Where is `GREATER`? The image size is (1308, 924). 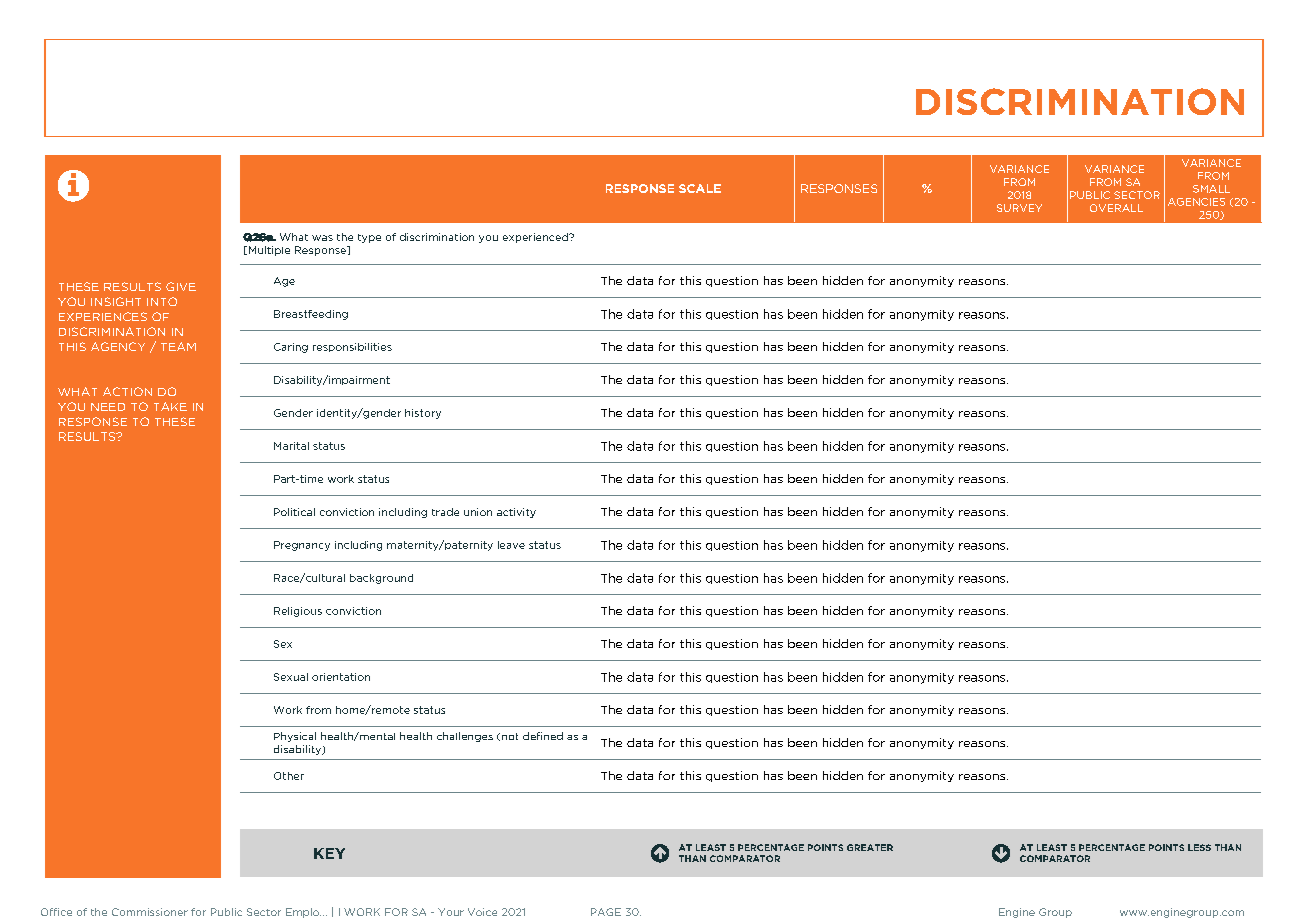
GREATER is located at coordinates (870, 847).
